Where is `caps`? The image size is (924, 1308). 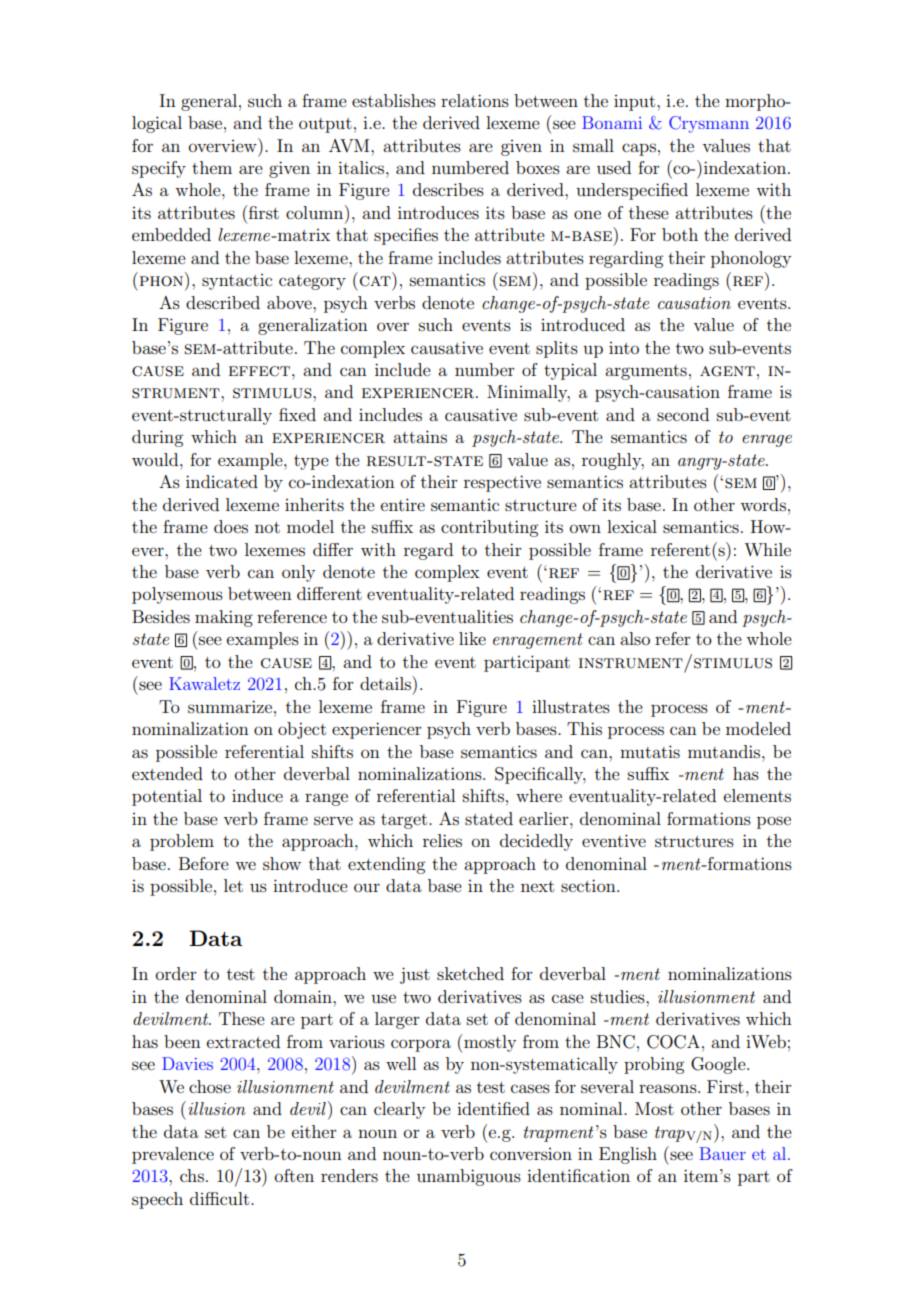
caps is located at coordinates (639, 149).
